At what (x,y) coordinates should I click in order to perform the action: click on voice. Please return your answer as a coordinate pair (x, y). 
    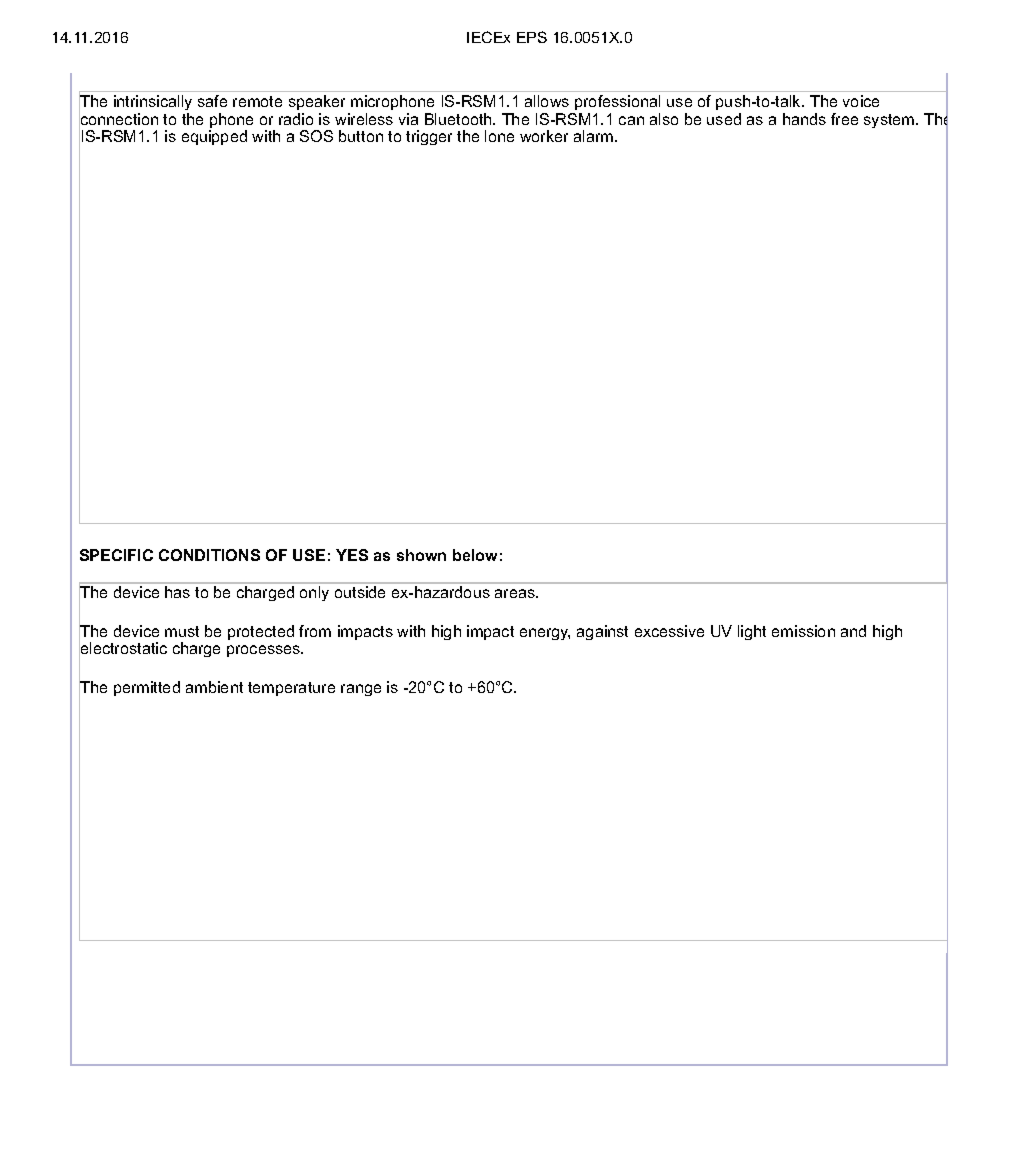
    Looking at the image, I should click on (861, 101).
